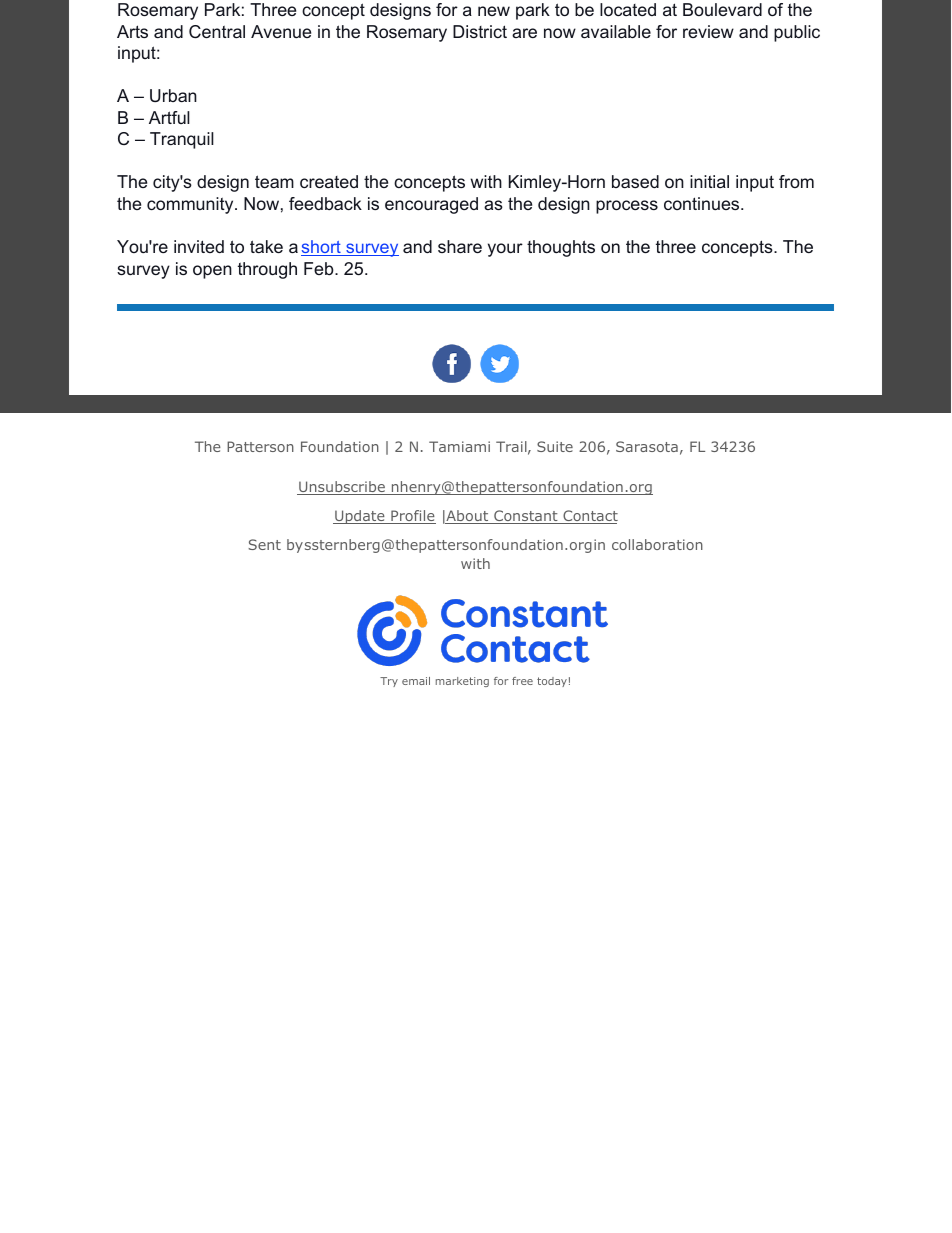 The image size is (952, 1233). What do you see at coordinates (217, 31) in the image?
I see `Central` at bounding box center [217, 31].
